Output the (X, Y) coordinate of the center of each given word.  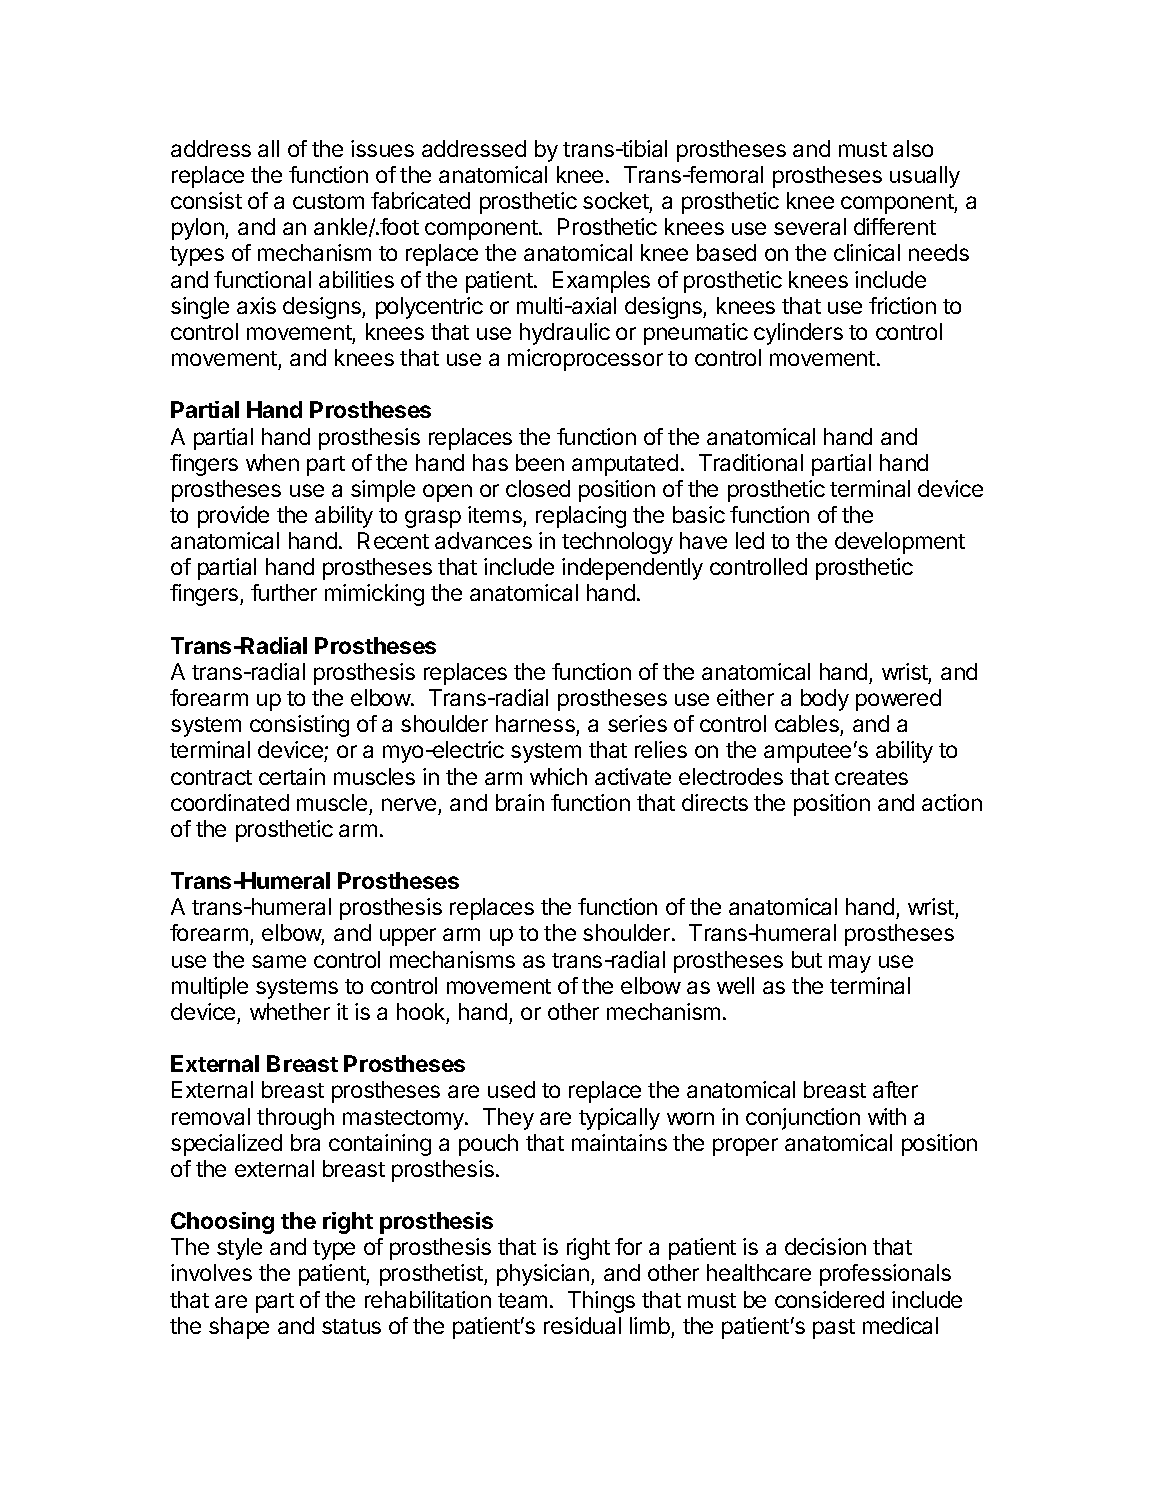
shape (239, 1328)
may (850, 964)
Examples (601, 282)
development (900, 543)
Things (601, 1302)
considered (829, 1299)
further (284, 592)
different (895, 226)
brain (520, 802)
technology (617, 543)
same (279, 961)
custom (328, 201)
